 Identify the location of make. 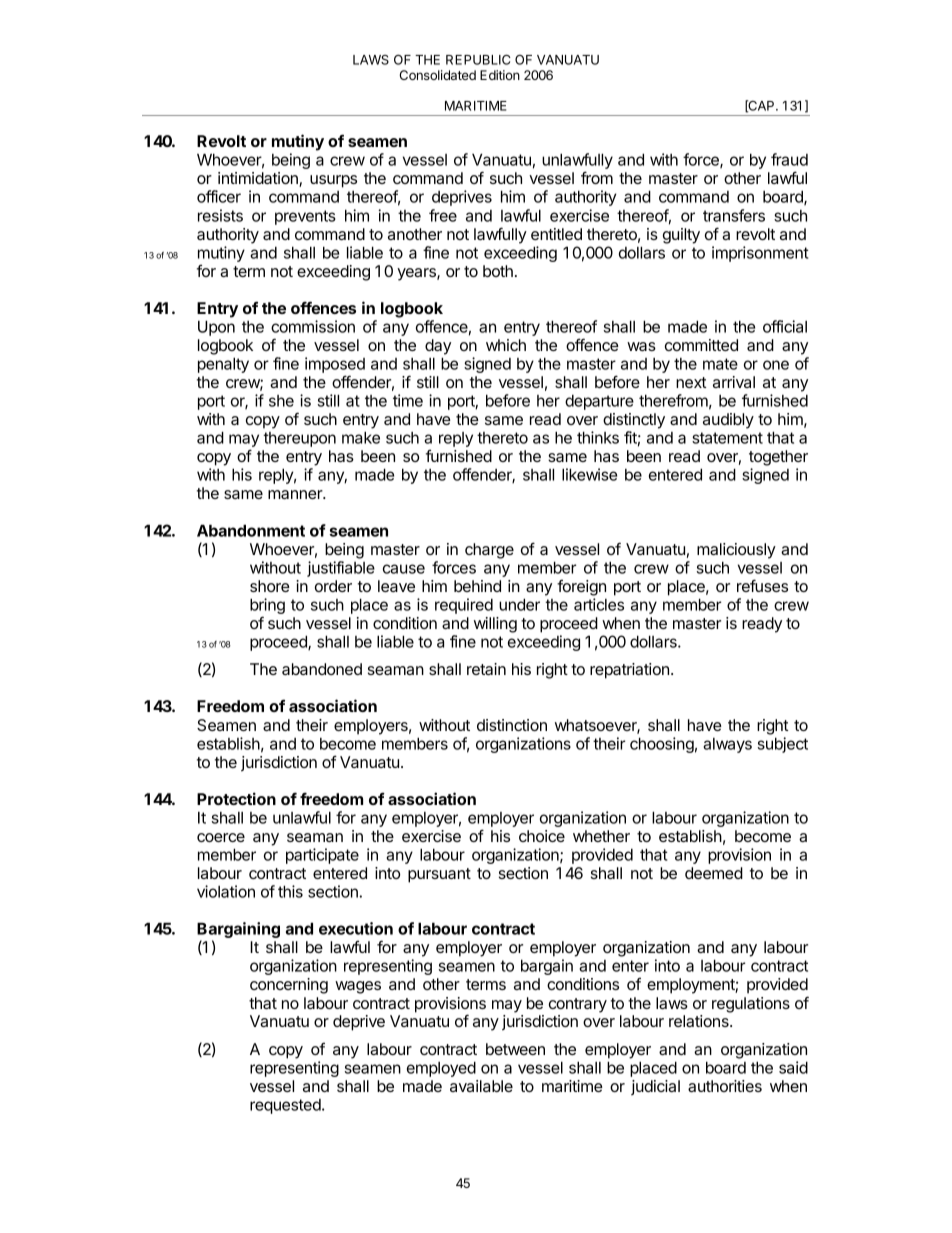
(361, 437).
